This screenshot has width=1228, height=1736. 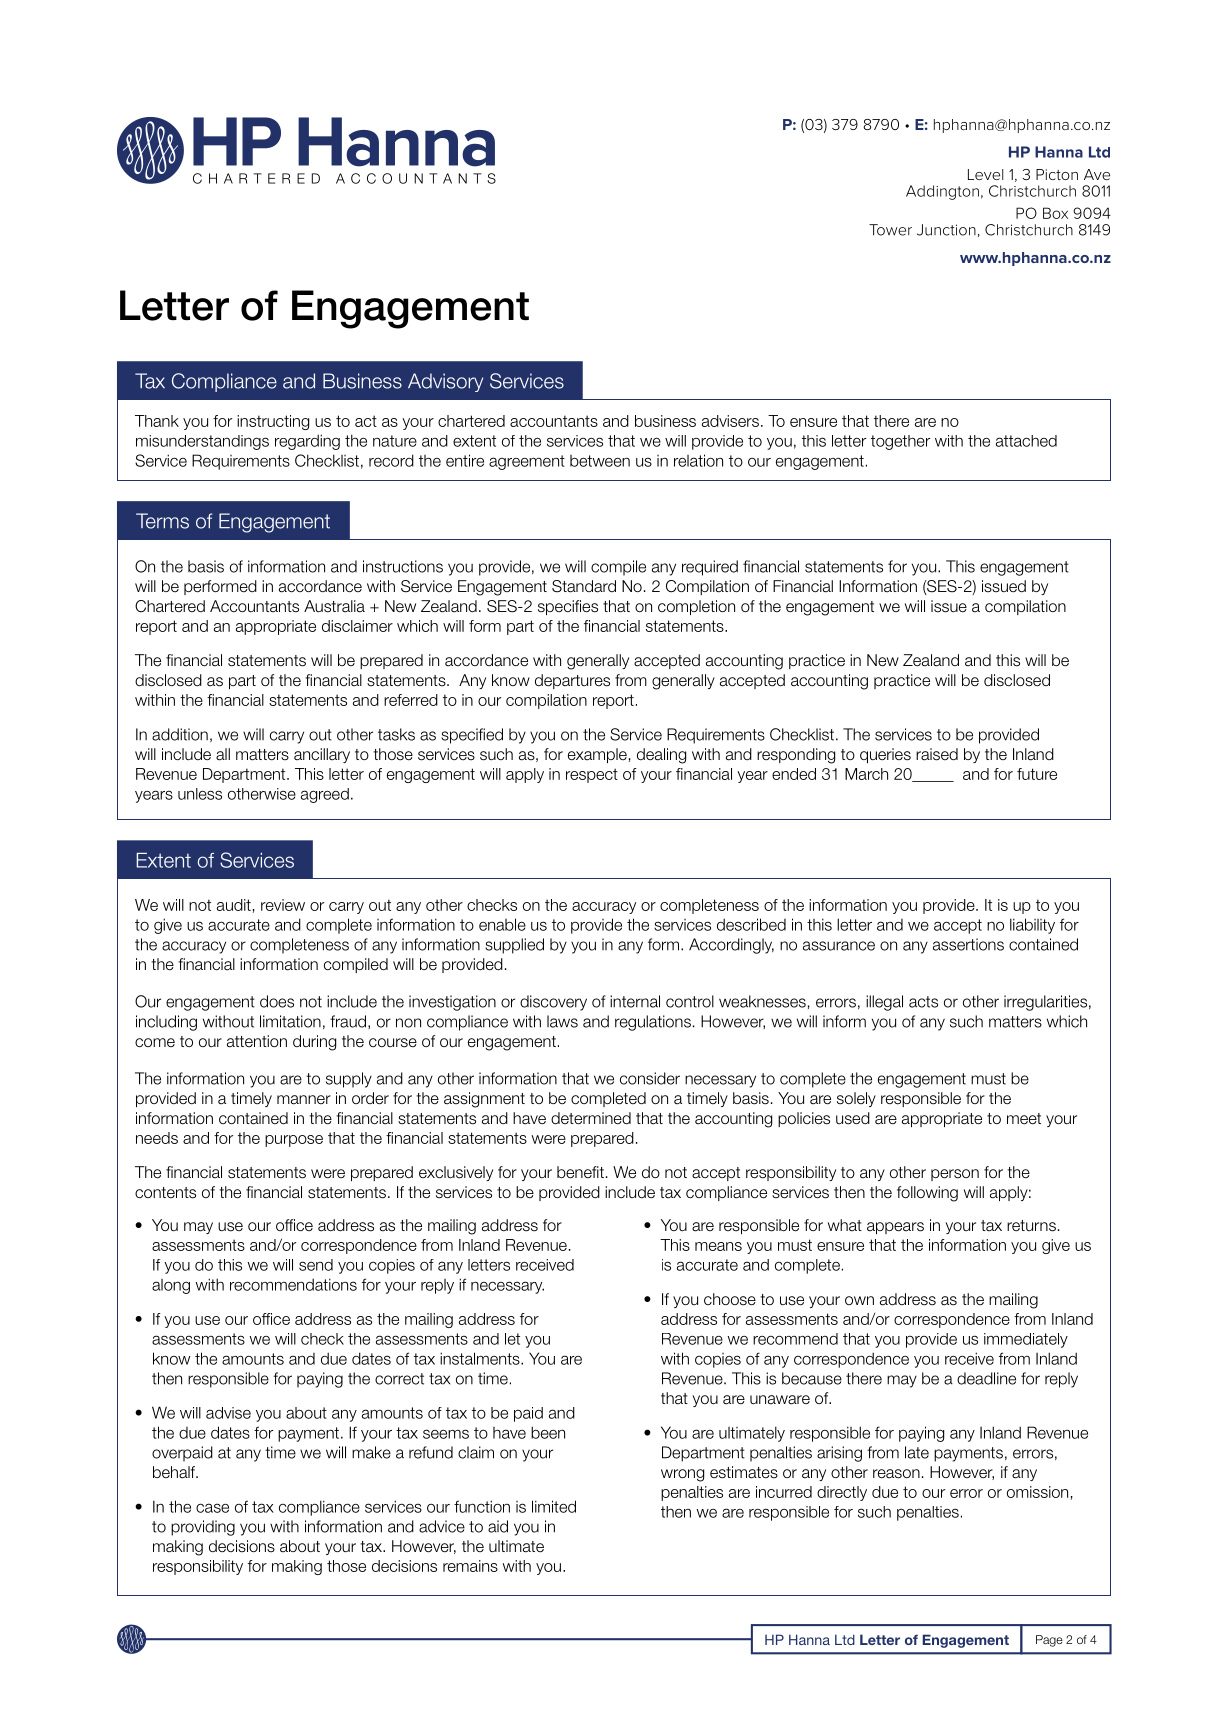 What do you see at coordinates (968, 944) in the screenshot?
I see `assertions` at bounding box center [968, 944].
